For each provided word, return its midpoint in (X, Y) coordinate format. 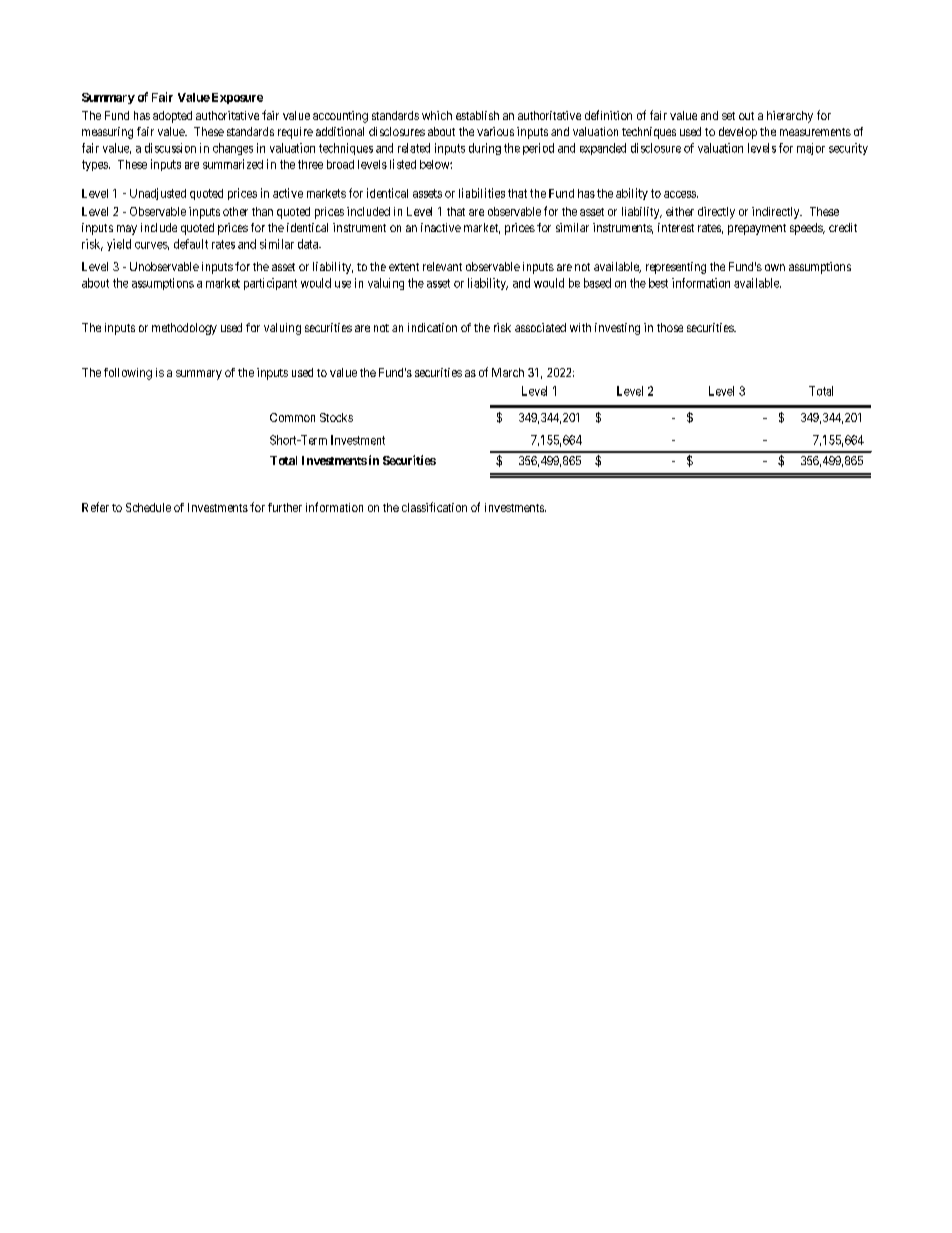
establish (477, 115)
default (191, 244)
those (670, 327)
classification (434, 507)
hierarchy (790, 117)
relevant (442, 266)
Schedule (148, 507)
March (508, 372)
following (128, 374)
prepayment (757, 229)
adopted (172, 117)
